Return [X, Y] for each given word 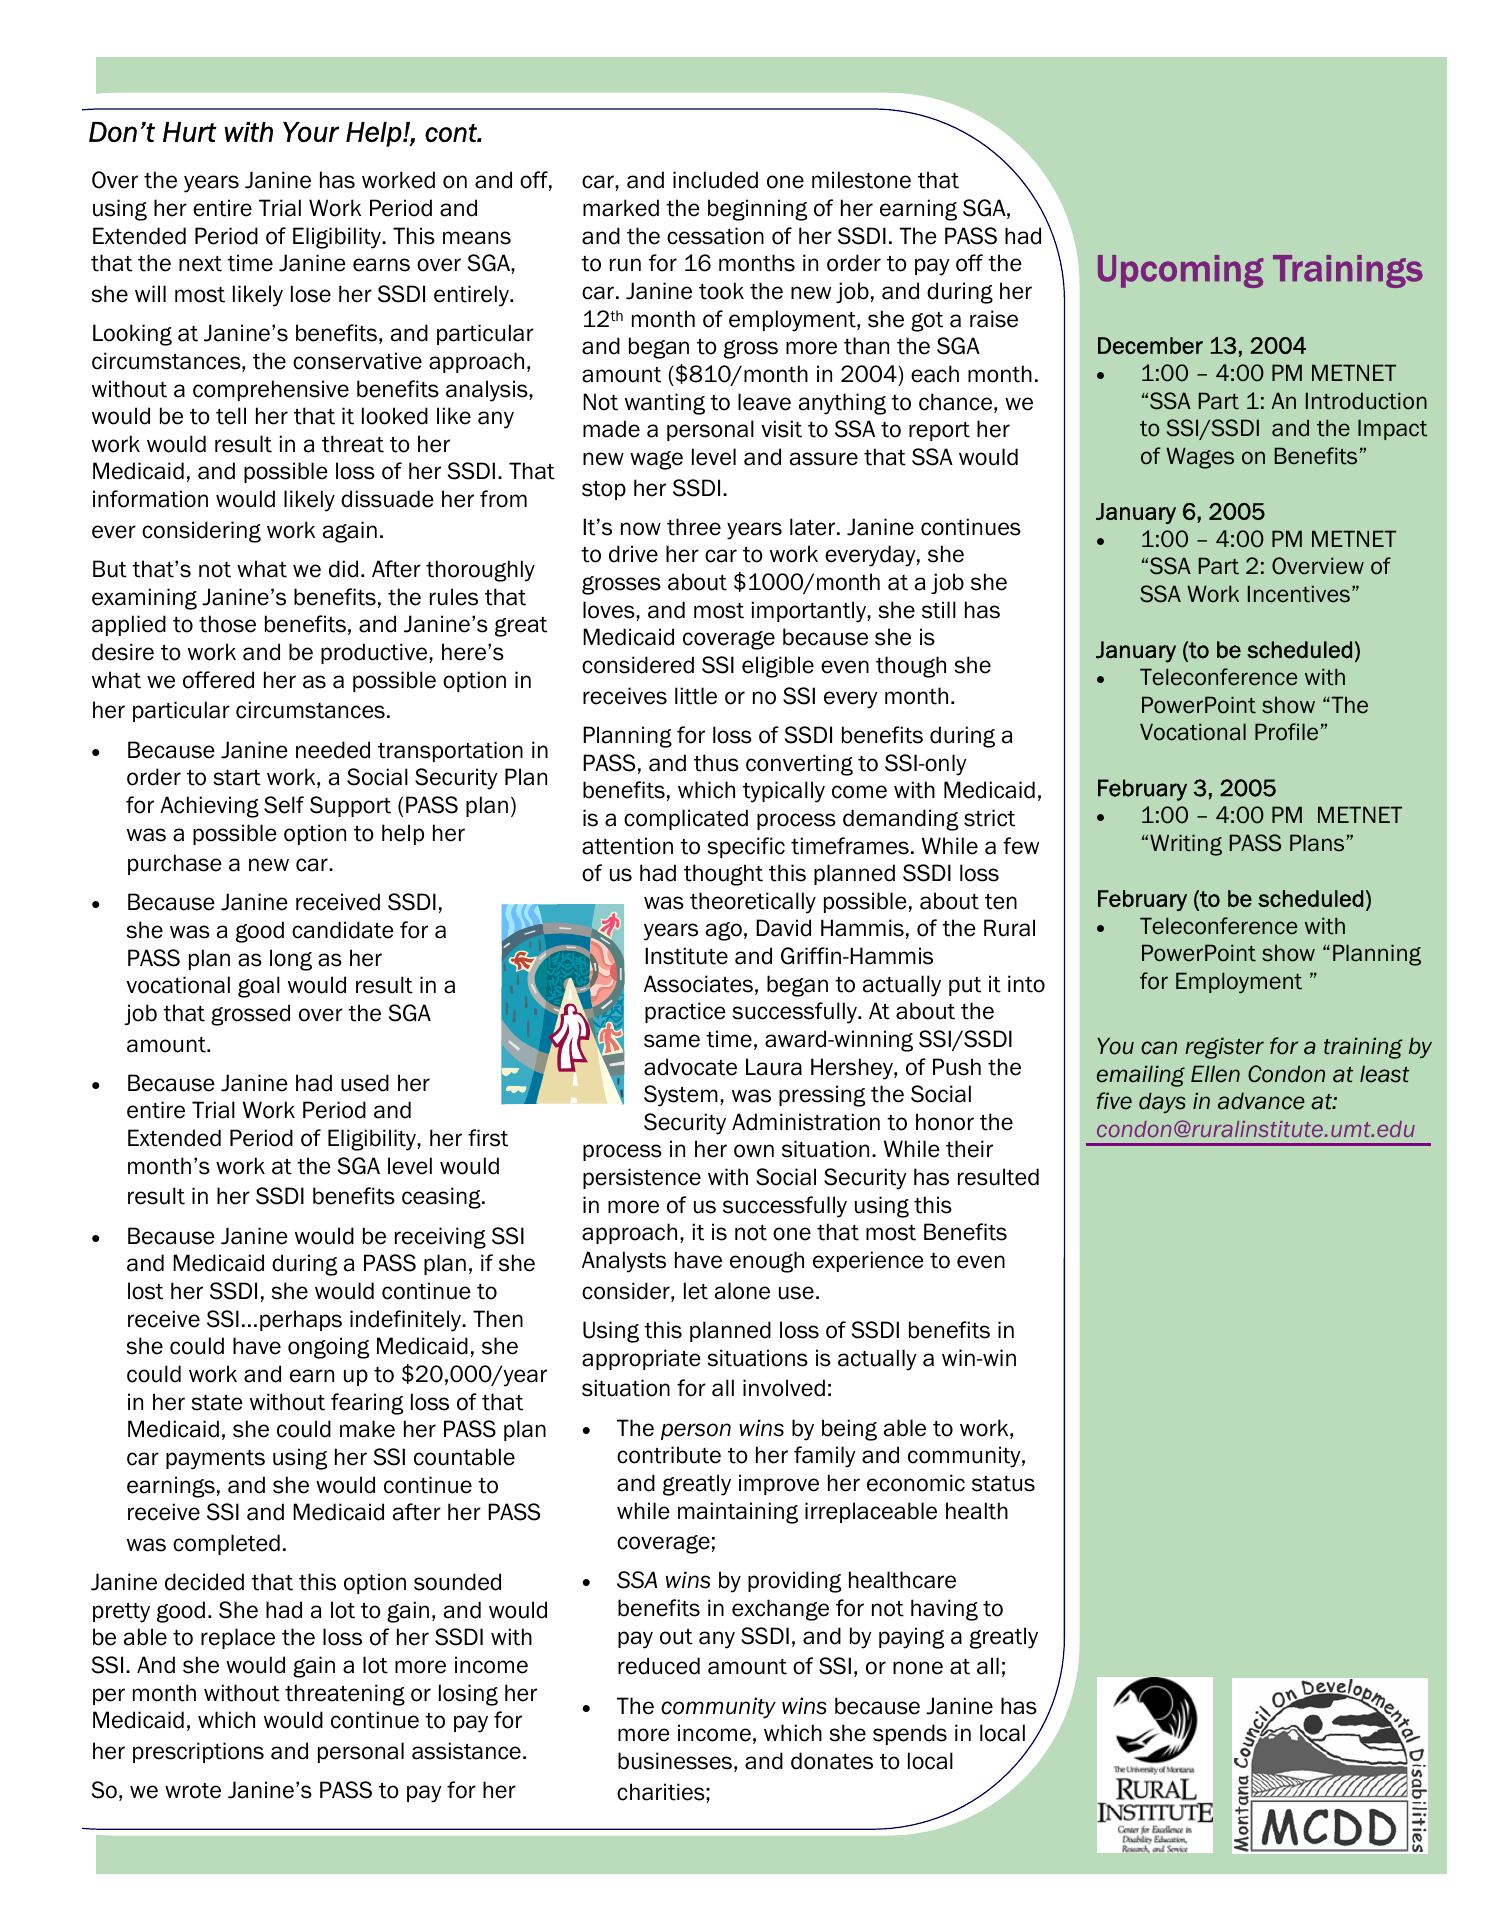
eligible [778, 667]
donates [832, 1761]
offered [218, 680]
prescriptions [198, 1752]
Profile [1286, 732]
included [715, 180]
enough [767, 1262]
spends [910, 1734]
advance [1261, 1101]
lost [145, 1291]
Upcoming [1180, 271]
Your [311, 132]
